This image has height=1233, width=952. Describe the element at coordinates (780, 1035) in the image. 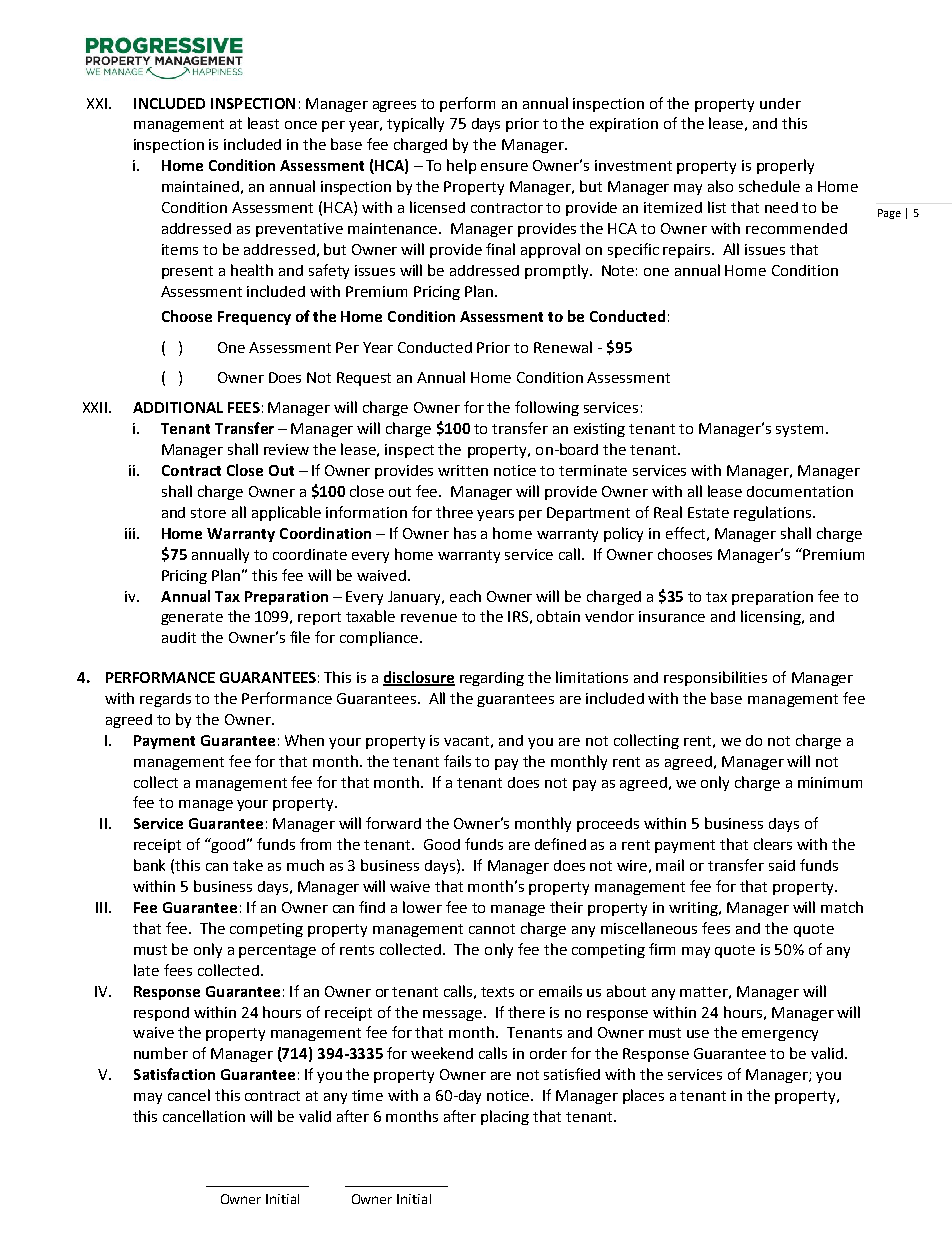

I see `emergency` at that location.
